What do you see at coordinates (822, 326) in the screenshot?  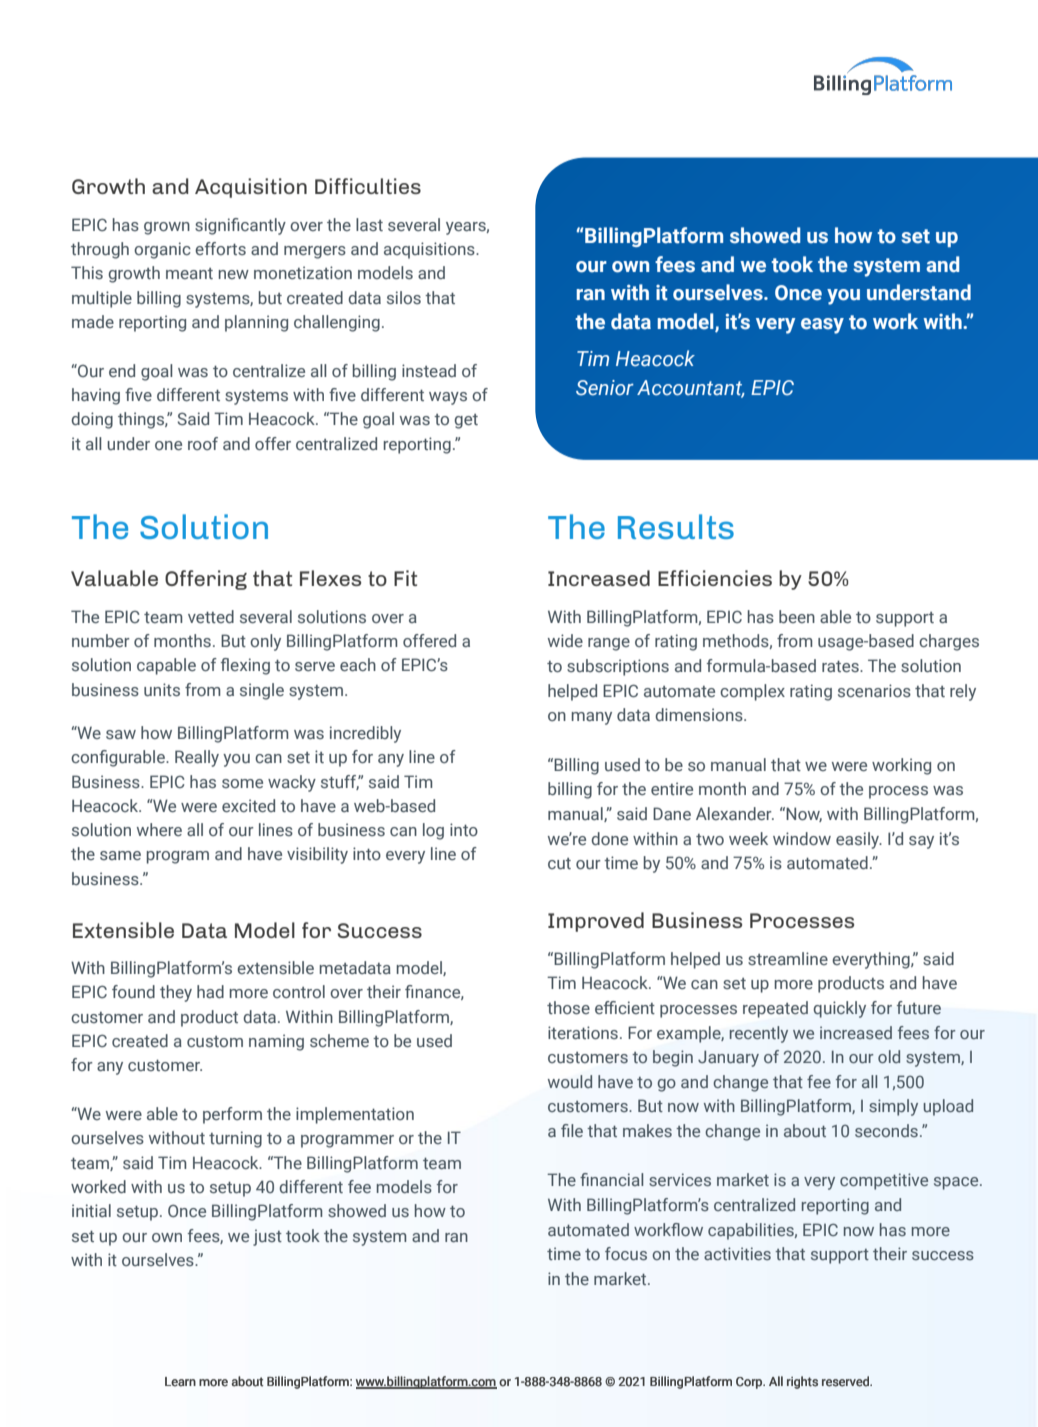 I see `easy` at bounding box center [822, 326].
